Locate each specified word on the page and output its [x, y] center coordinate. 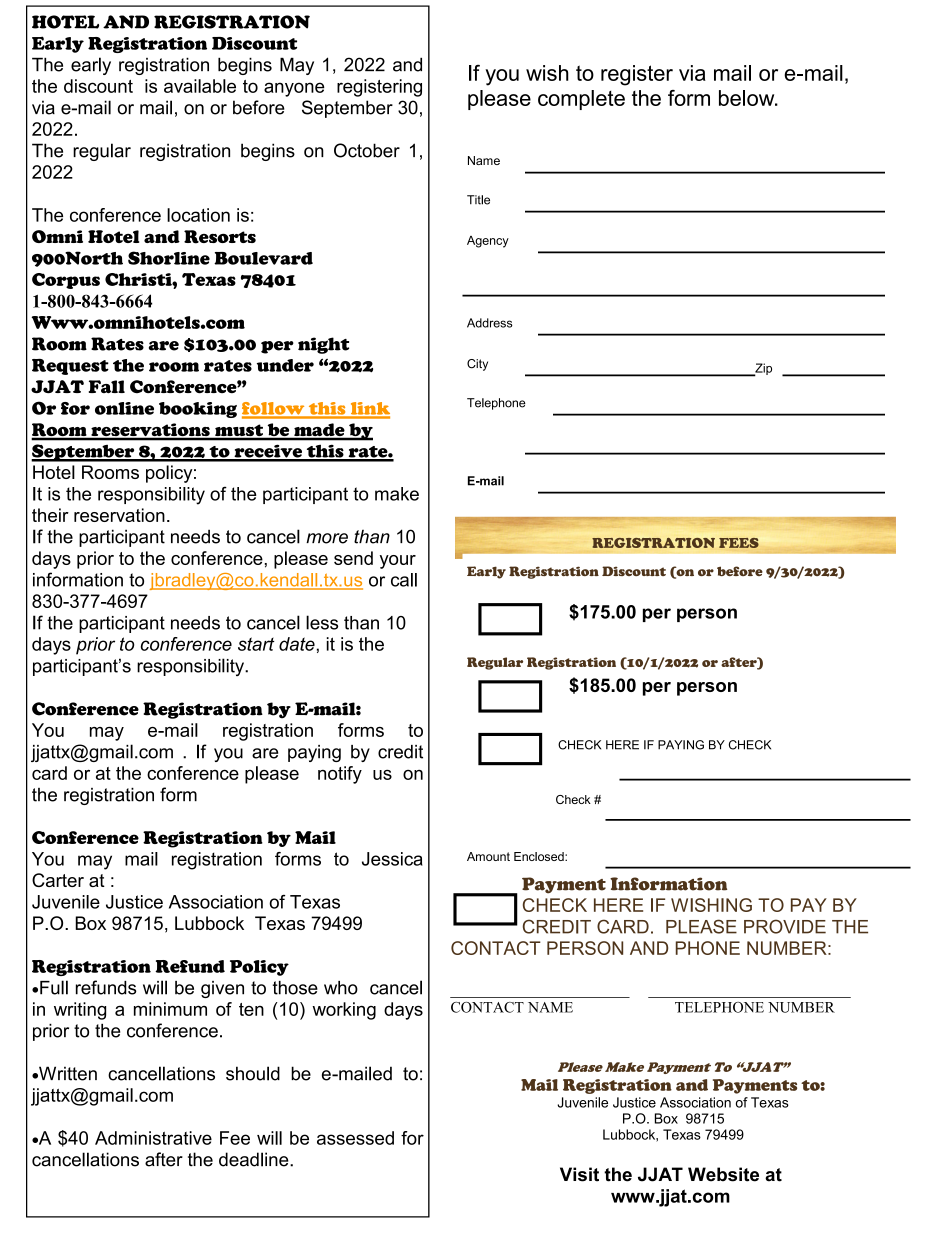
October [367, 150]
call [404, 580]
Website [723, 1174]
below [748, 98]
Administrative [153, 1138]
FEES [739, 543]
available [200, 86]
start [256, 644]
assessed [355, 1138]
